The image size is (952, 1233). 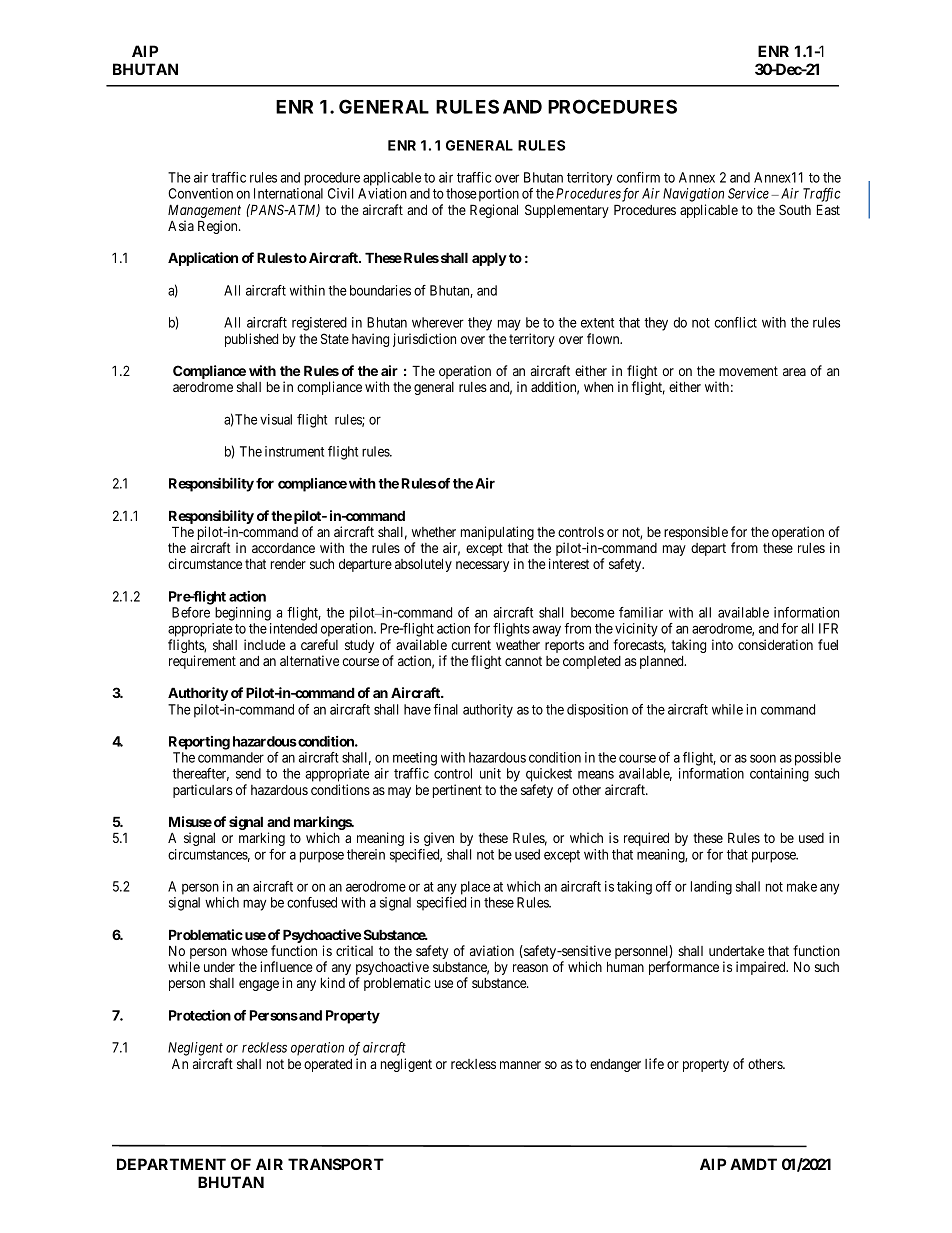 What do you see at coordinates (336, 1164) in the screenshot?
I see `TRANSPORT` at bounding box center [336, 1164].
